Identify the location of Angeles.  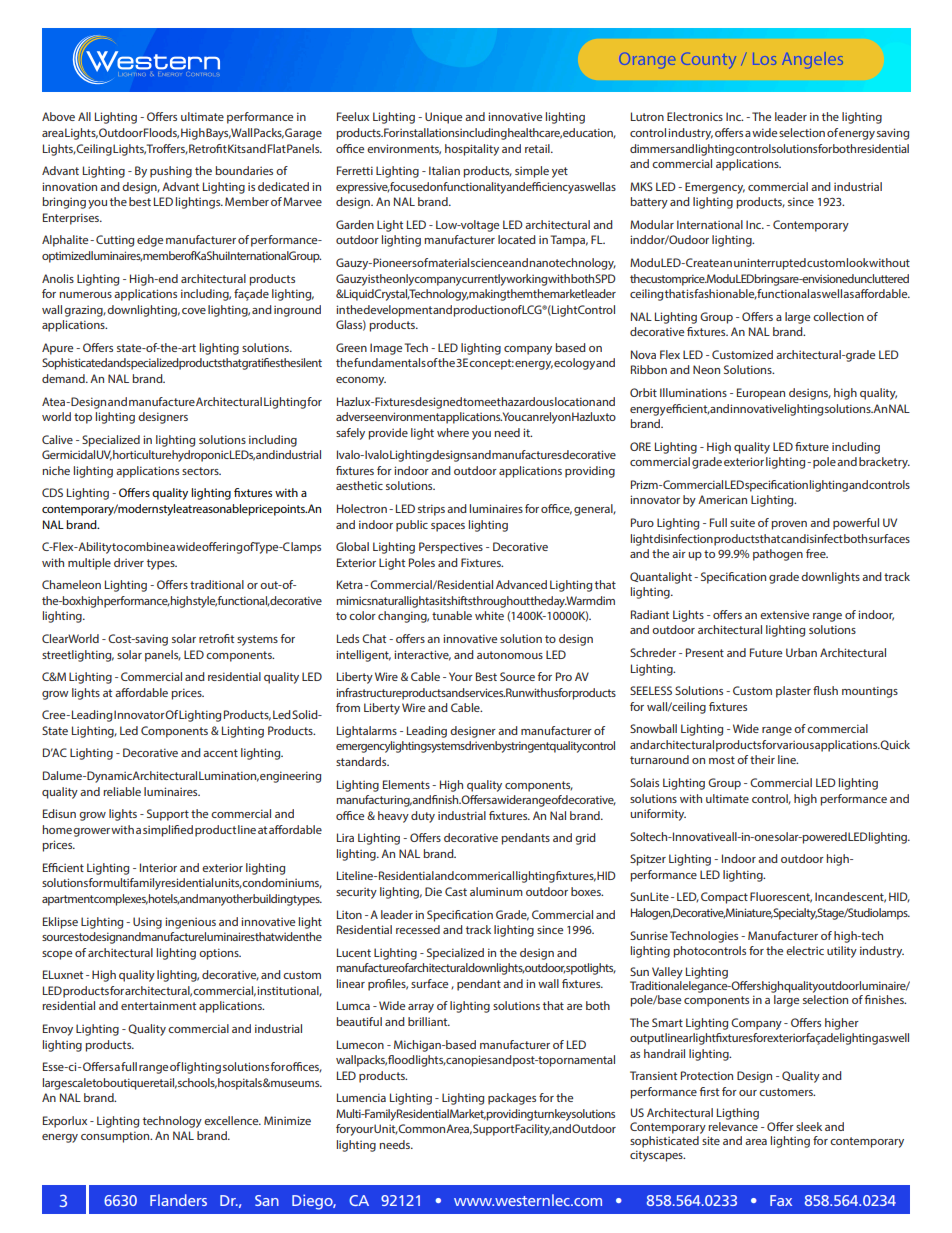
(812, 60).
